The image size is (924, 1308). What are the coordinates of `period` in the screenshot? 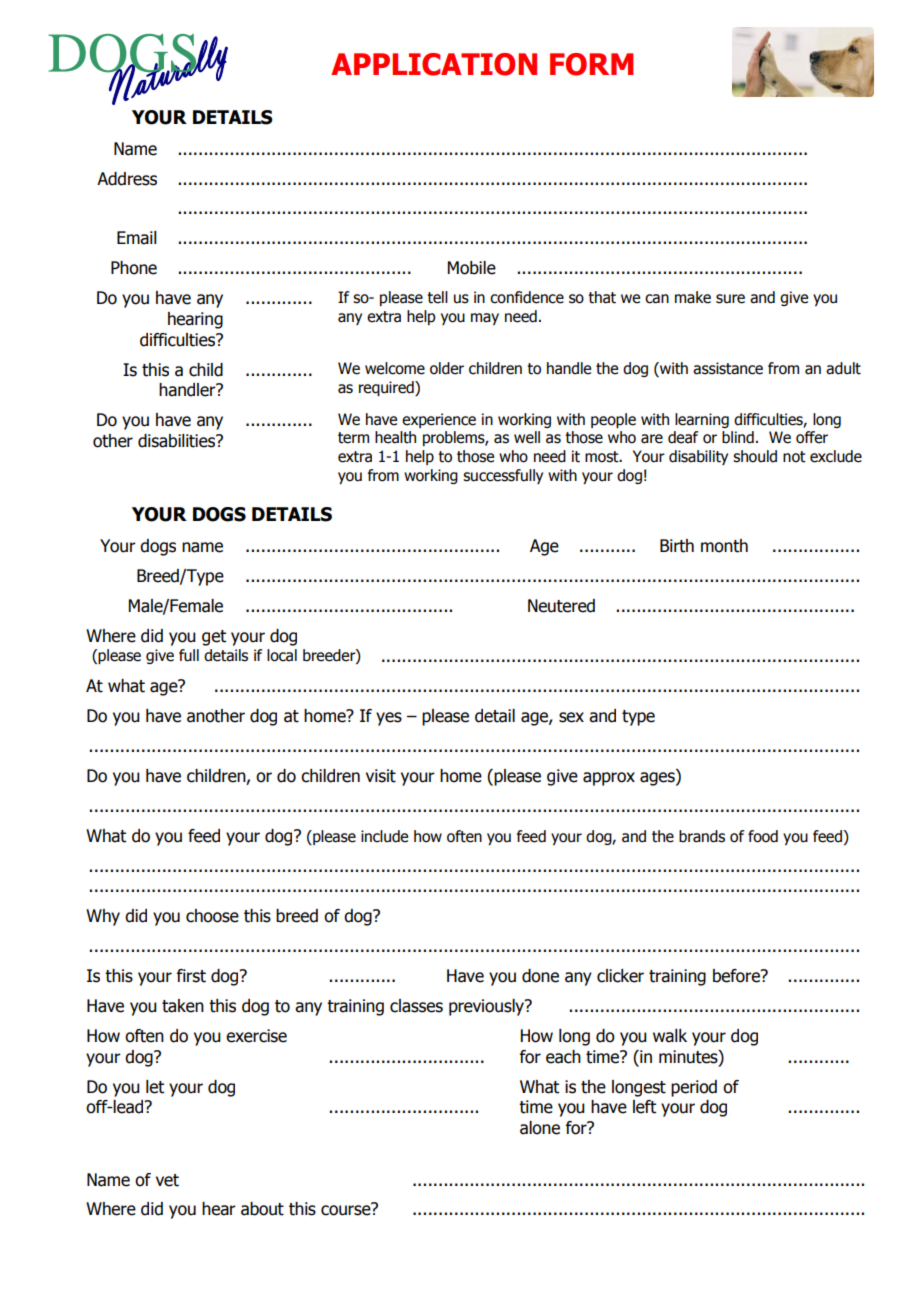 It's located at (694, 1088).
